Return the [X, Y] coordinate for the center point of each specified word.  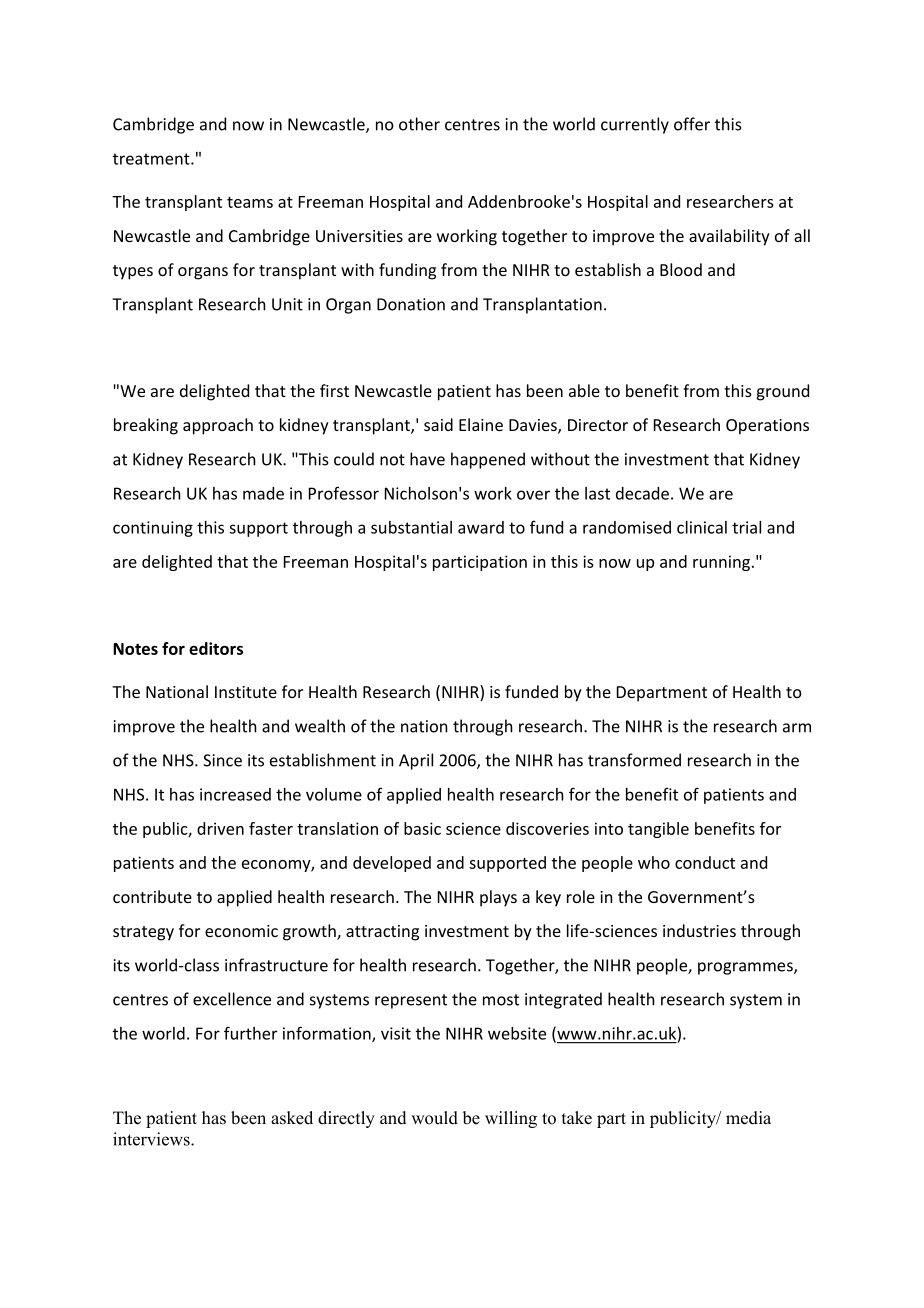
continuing [153, 529]
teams [250, 202]
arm [797, 728]
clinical [702, 527]
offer [692, 124]
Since [222, 760]
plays [498, 898]
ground [783, 392]
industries [699, 930]
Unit [287, 304]
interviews [152, 1139]
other [419, 124]
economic [241, 931]
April [416, 761]
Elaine [481, 424]
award [481, 527]
